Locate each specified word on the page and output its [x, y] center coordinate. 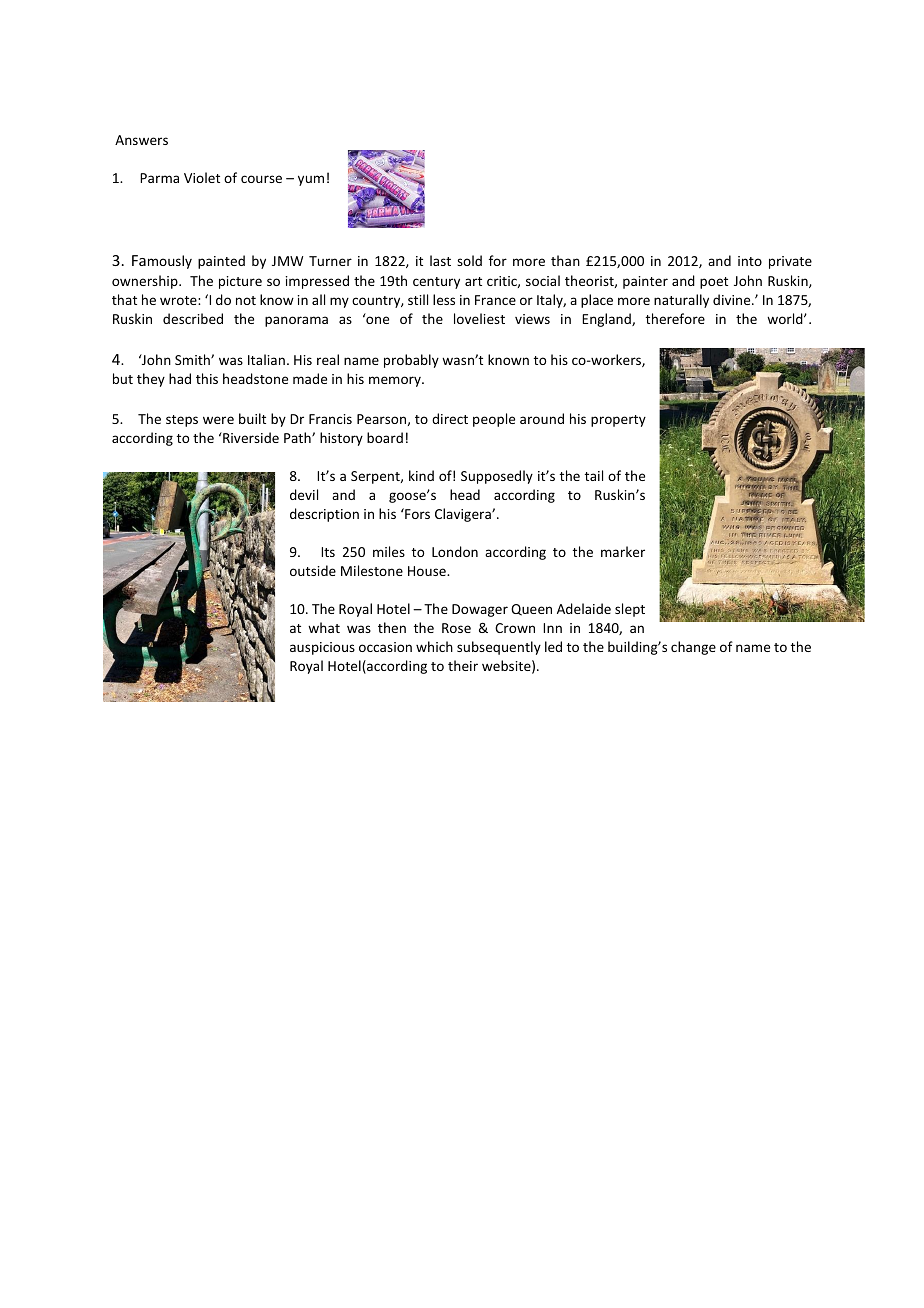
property [618, 421]
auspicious [322, 648]
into [750, 261]
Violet [202, 177]
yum [311, 180]
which [434, 646]
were [218, 420]
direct [450, 418]
